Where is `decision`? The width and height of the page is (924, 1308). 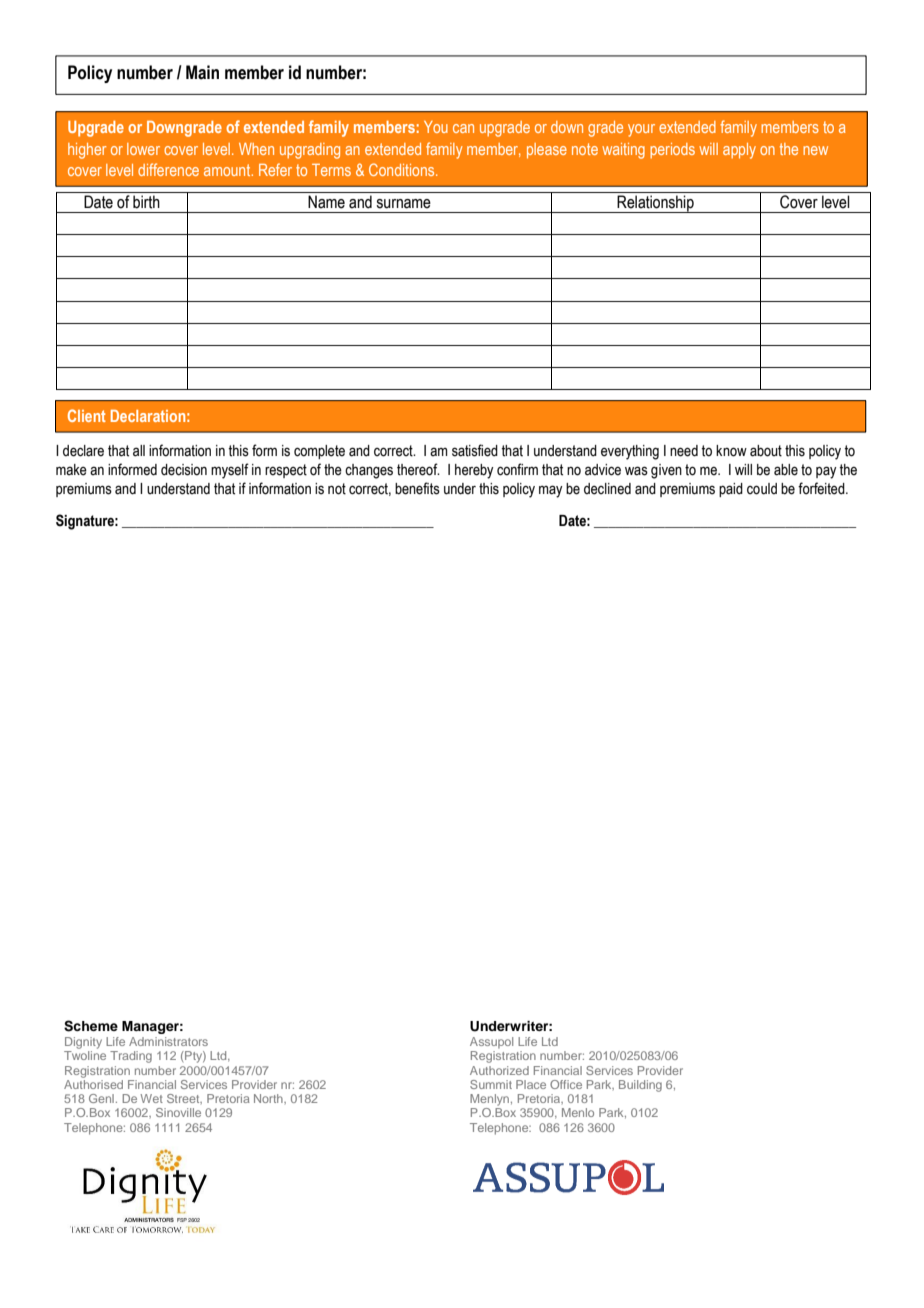 decision is located at coordinates (184, 470).
